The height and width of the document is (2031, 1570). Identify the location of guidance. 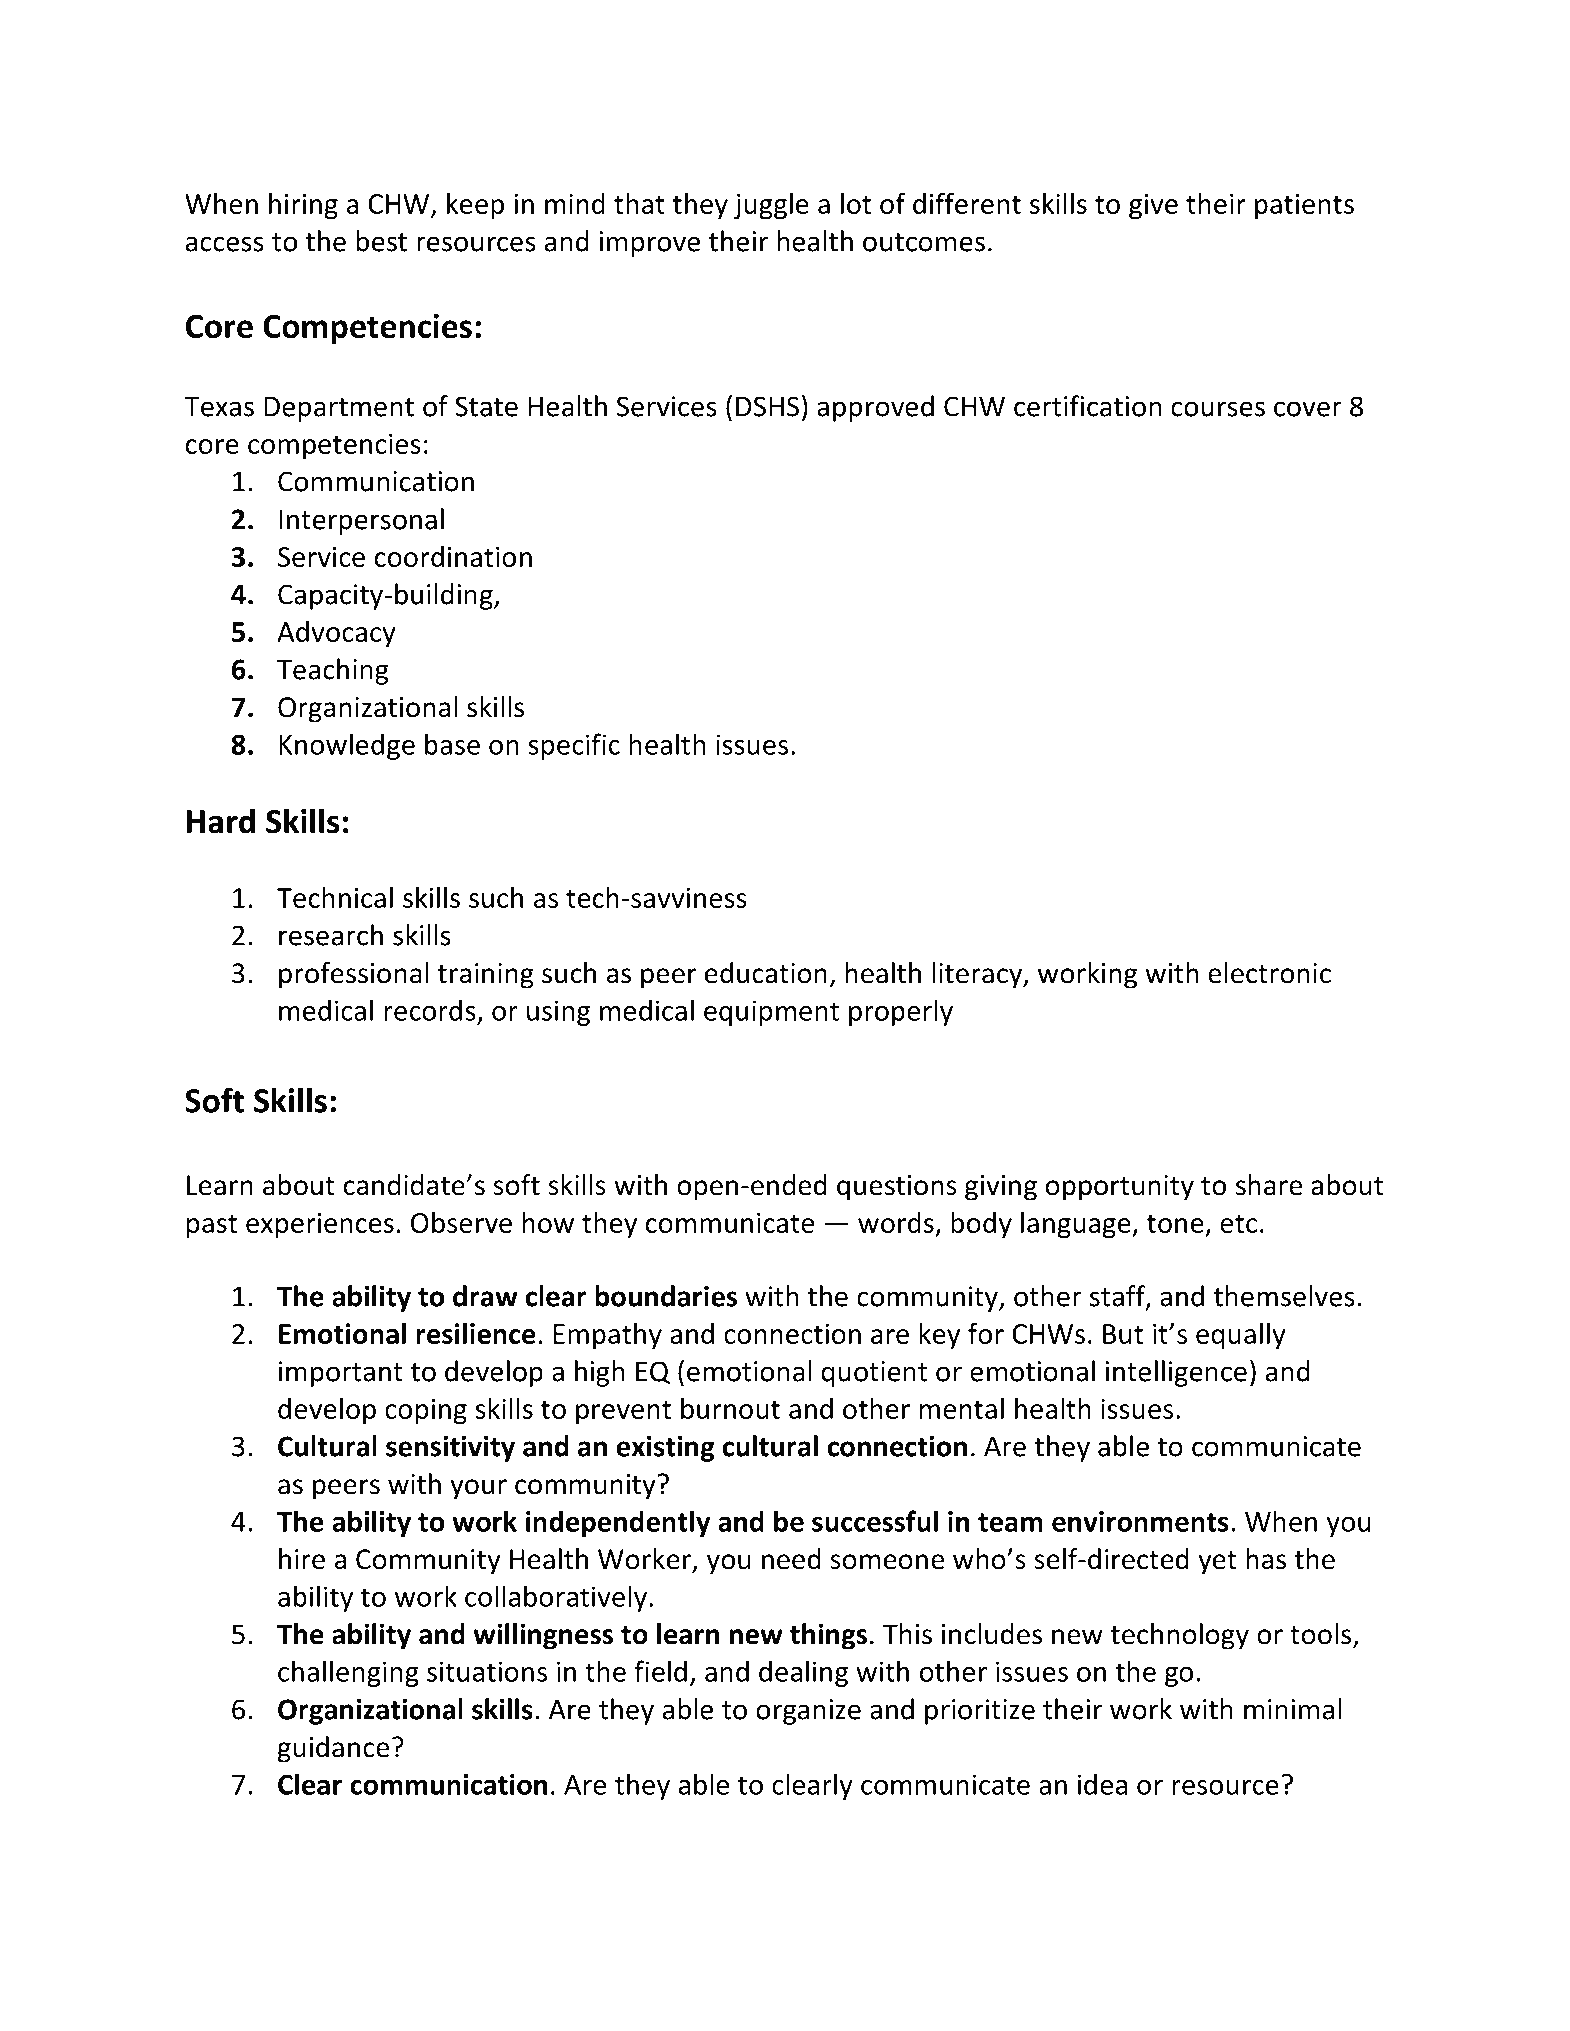
(333, 1749).
